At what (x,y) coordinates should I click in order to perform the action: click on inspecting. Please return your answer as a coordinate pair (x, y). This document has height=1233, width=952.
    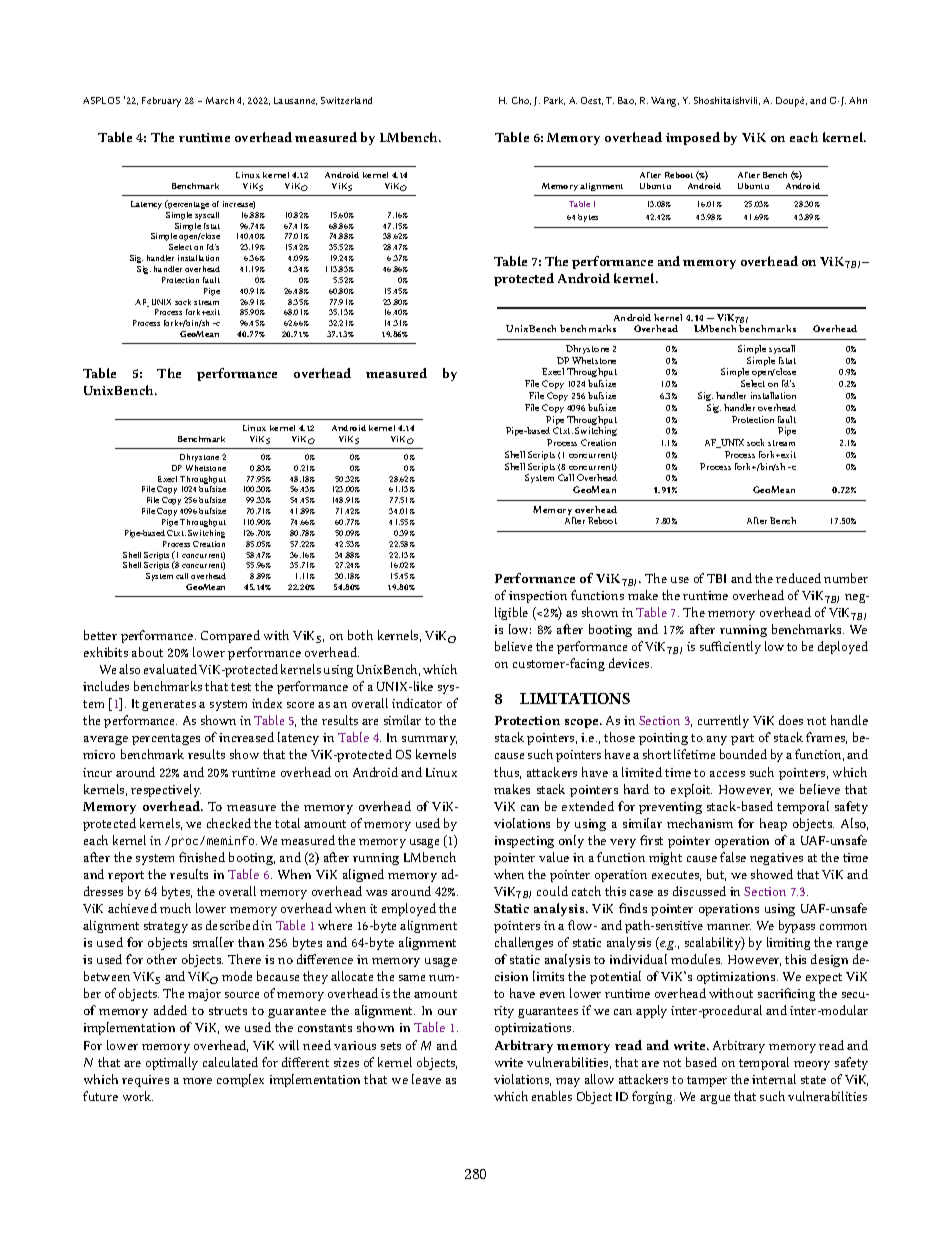
    Looking at the image, I should click on (524, 842).
